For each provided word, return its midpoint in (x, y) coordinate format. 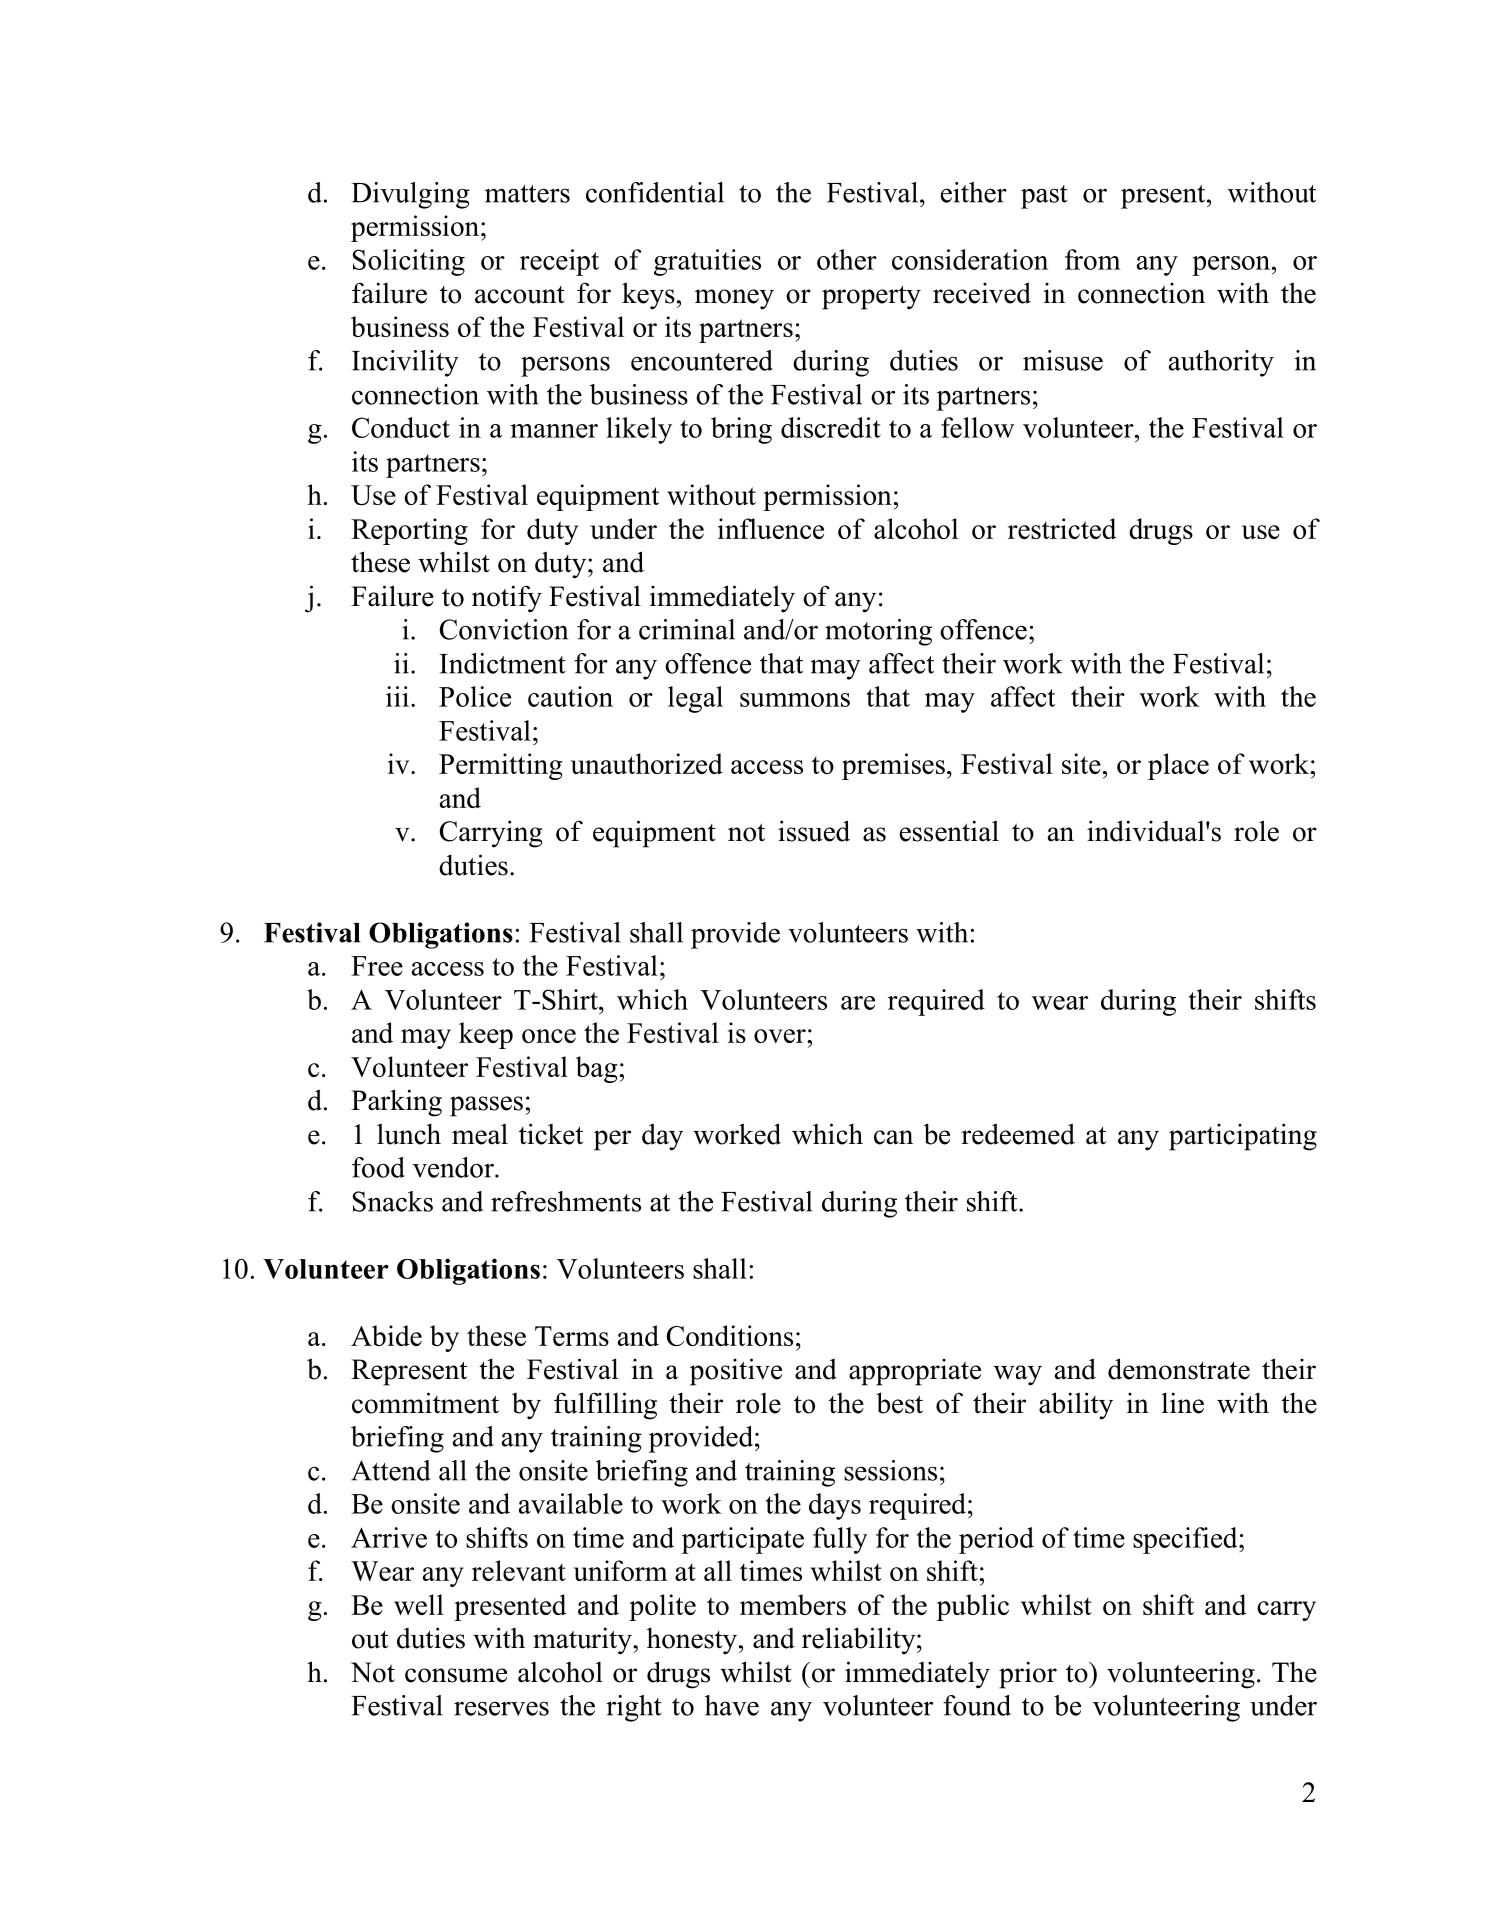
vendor (454, 1167)
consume (456, 1675)
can (893, 1137)
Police (475, 696)
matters (527, 194)
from (1092, 259)
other (847, 259)
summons (795, 700)
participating (1243, 1137)
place (1178, 766)
